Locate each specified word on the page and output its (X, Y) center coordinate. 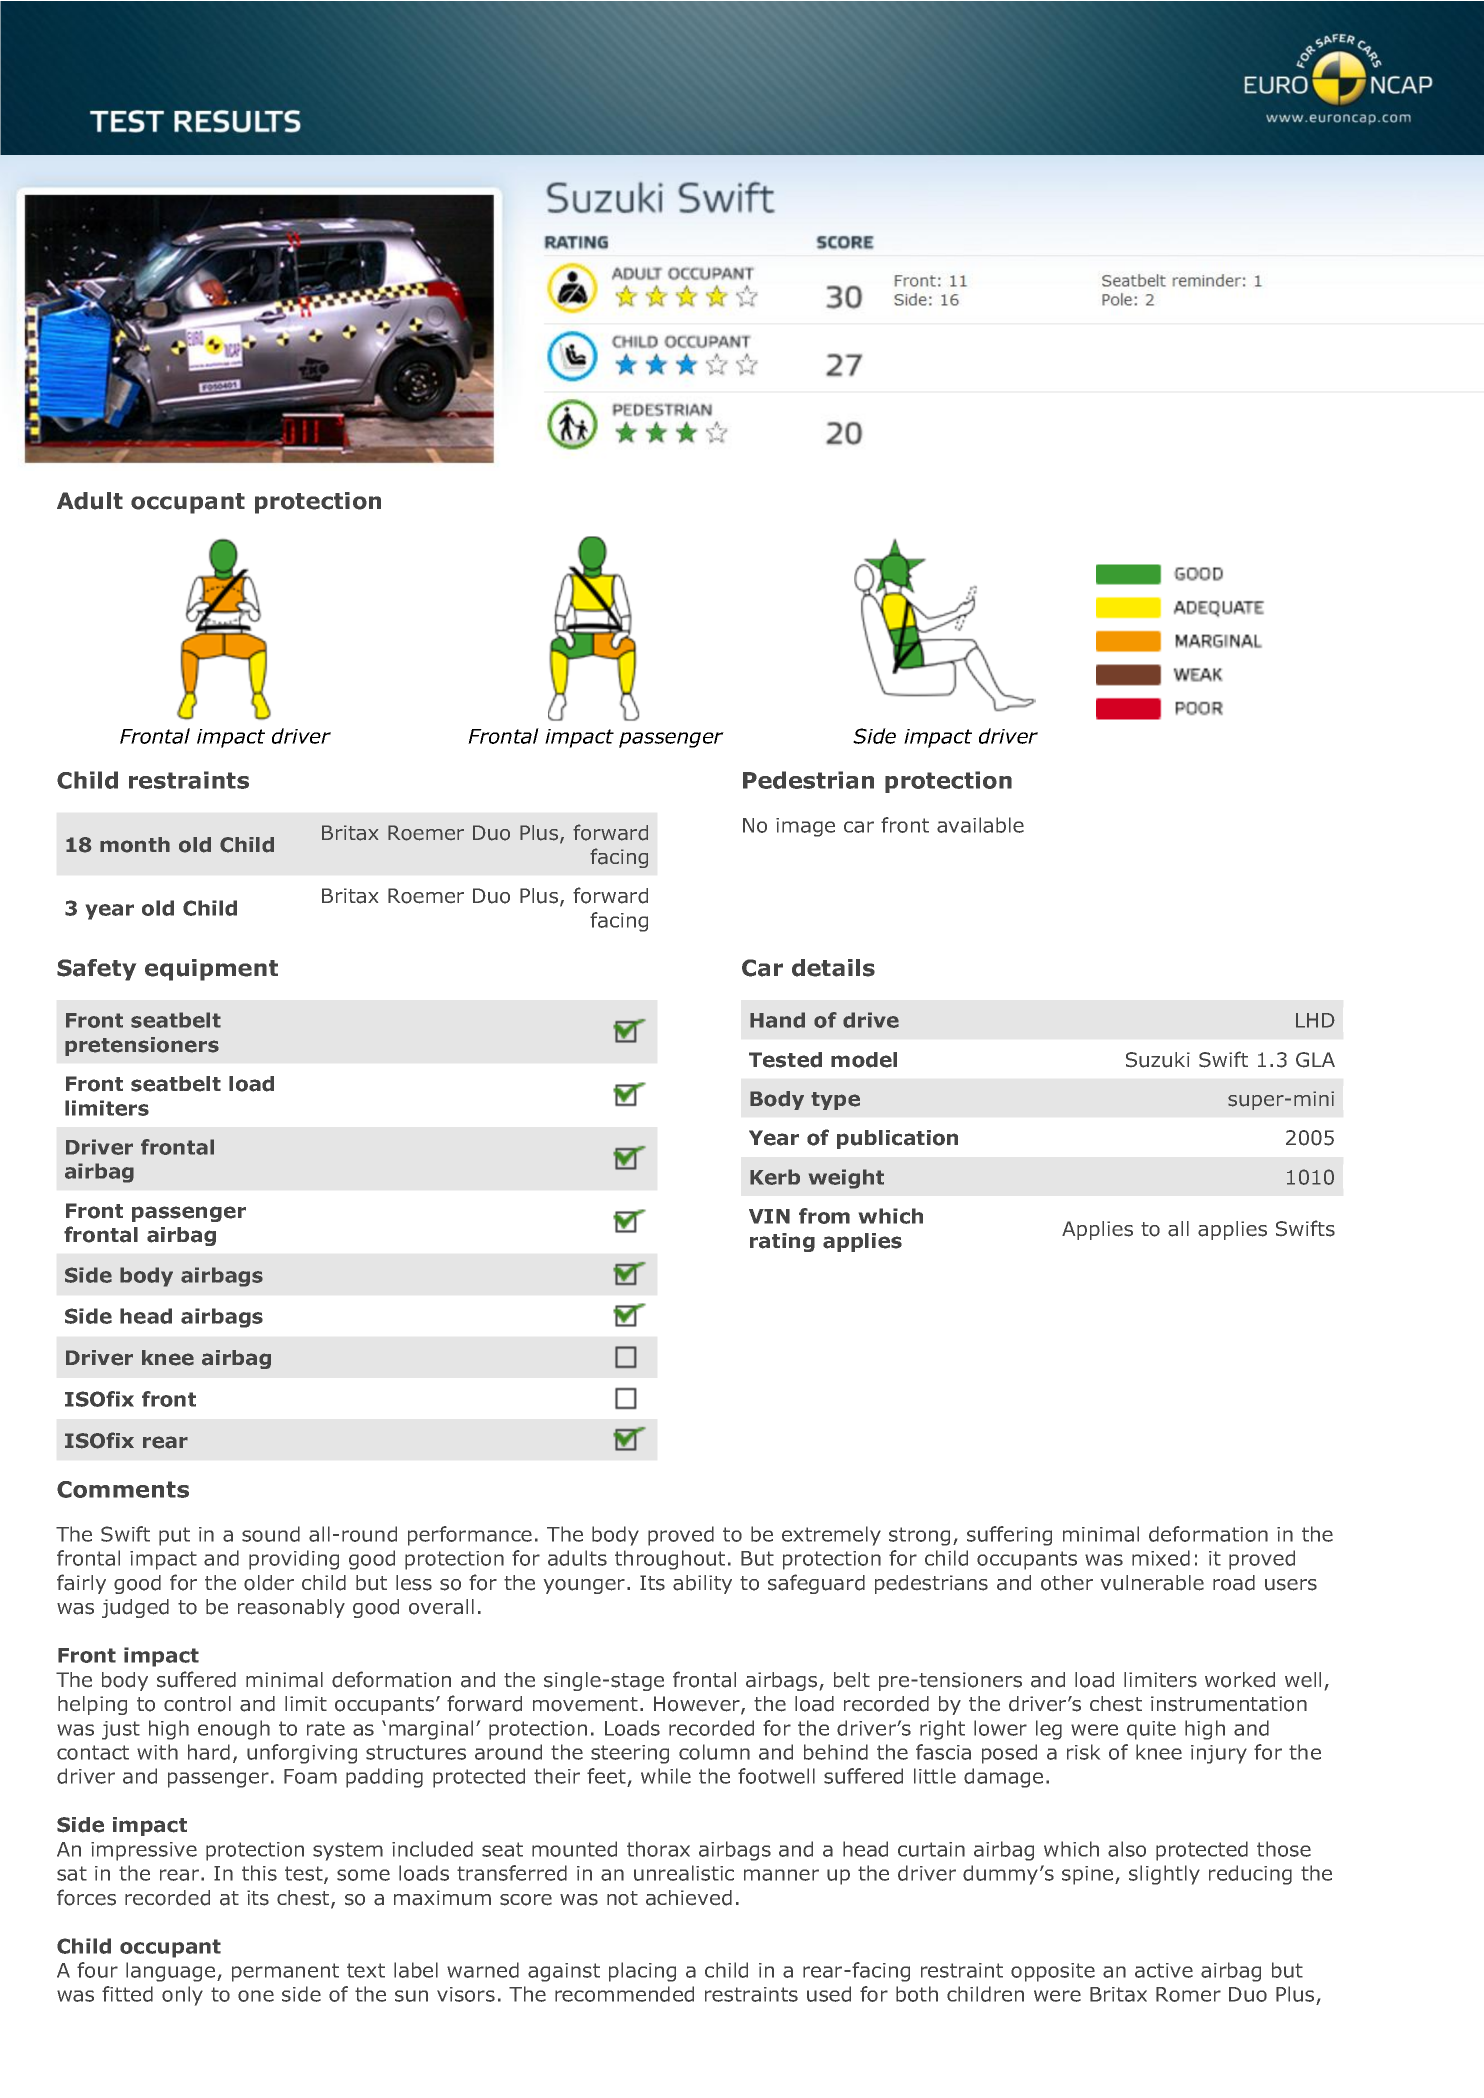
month (135, 845)
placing (642, 1972)
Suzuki (1158, 1060)
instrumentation (1229, 1704)
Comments (123, 1489)
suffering (1009, 1536)
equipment (211, 970)
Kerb (775, 1177)
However (698, 1705)
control (197, 1704)
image (805, 827)
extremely (831, 1536)
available (980, 825)
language (172, 1972)
